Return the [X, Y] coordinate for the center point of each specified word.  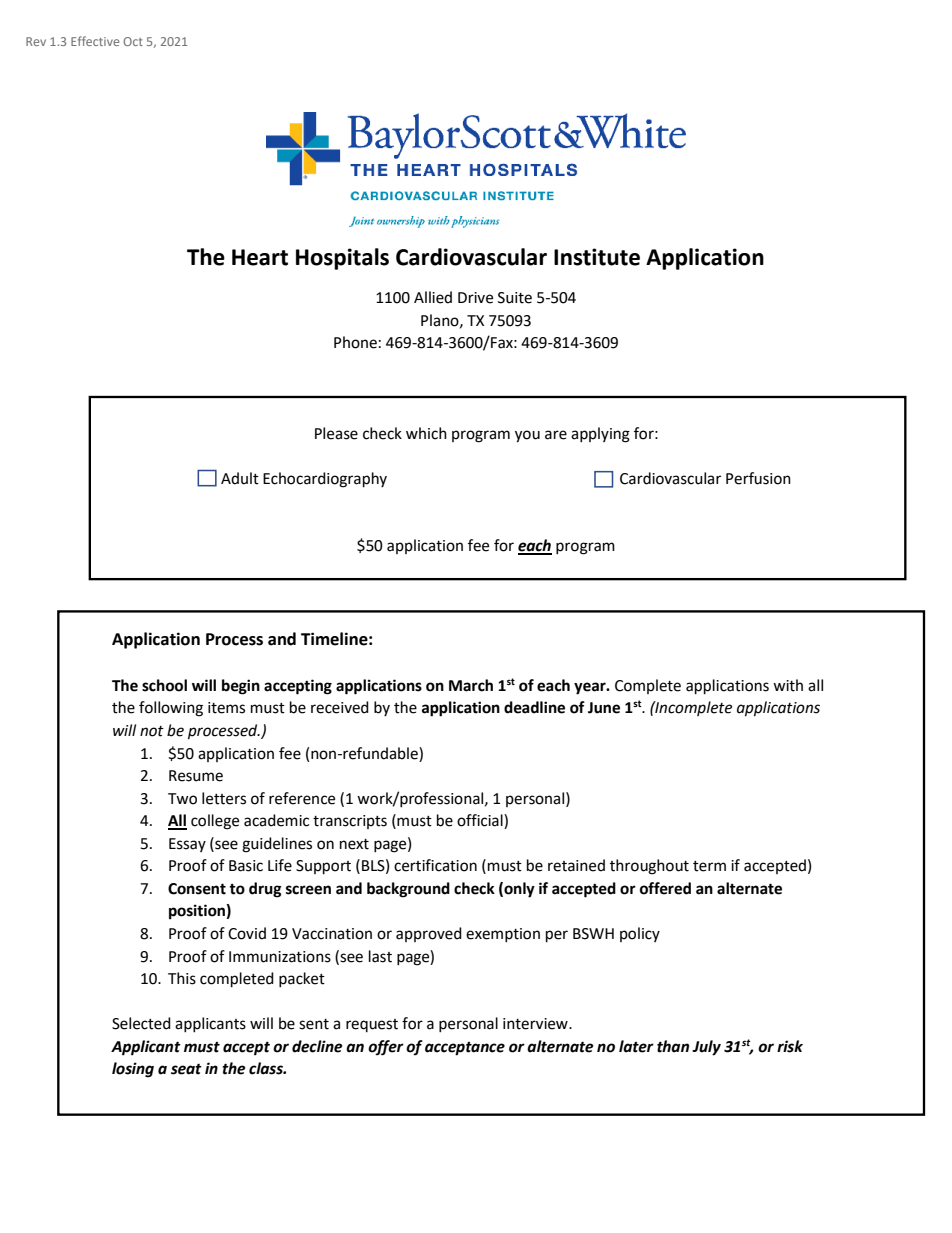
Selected [141, 1023]
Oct [133, 41]
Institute [597, 257]
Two [182, 799]
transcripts [350, 822]
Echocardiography [325, 480]
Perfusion [758, 478]
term [709, 866]
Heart [260, 257]
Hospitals [342, 259]
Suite [515, 298]
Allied [433, 297]
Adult [240, 478]
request [372, 1025]
